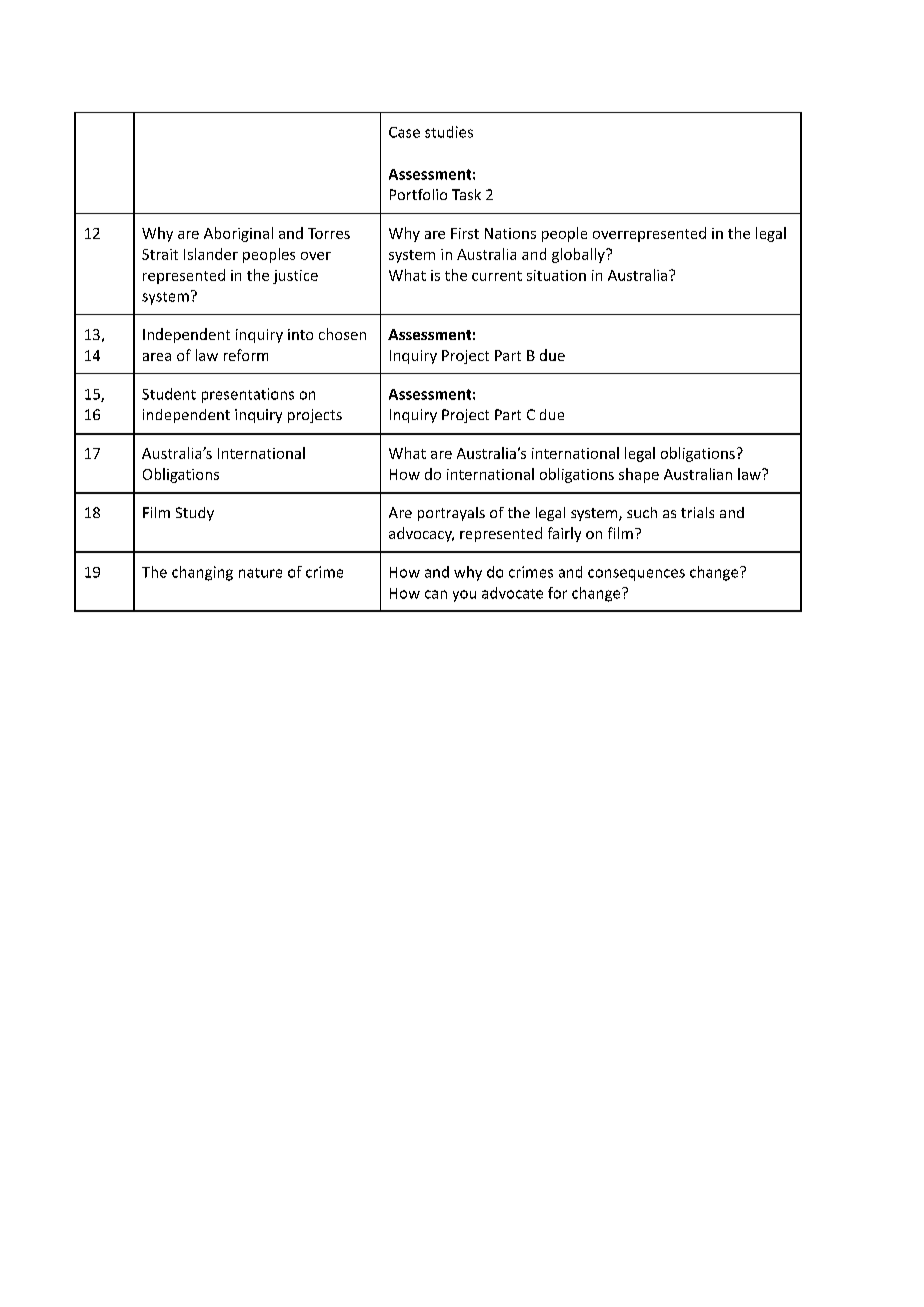  Describe the element at coordinates (436, 594) in the screenshot. I see `can` at that location.
